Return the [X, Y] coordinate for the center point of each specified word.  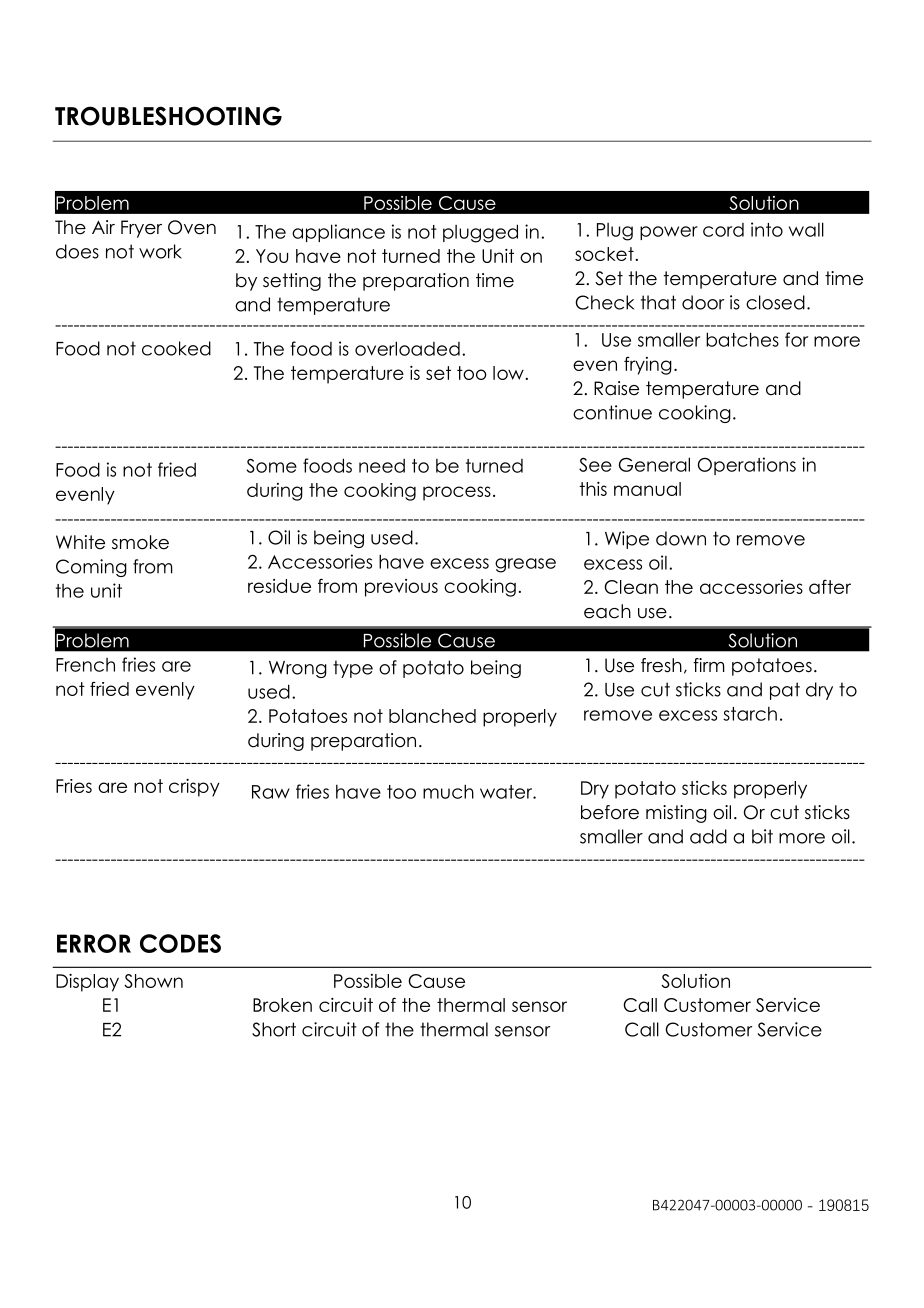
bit [762, 836]
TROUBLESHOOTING [168, 116]
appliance [338, 233]
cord [723, 230]
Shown [153, 981]
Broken [282, 1005]
